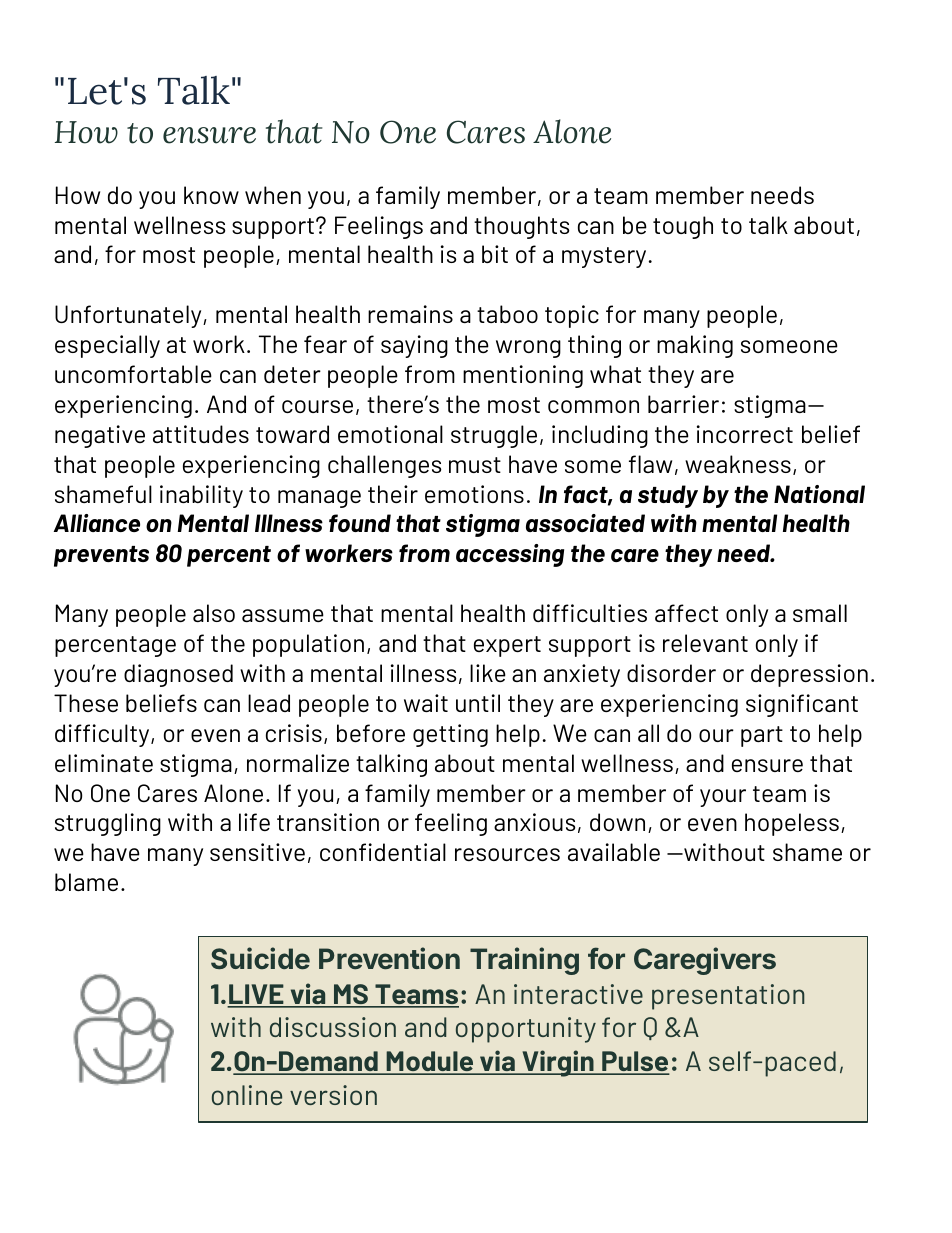 This page has height=1233, width=952. Describe the element at coordinates (430, 1062) in the page. I see `Module` at that location.
